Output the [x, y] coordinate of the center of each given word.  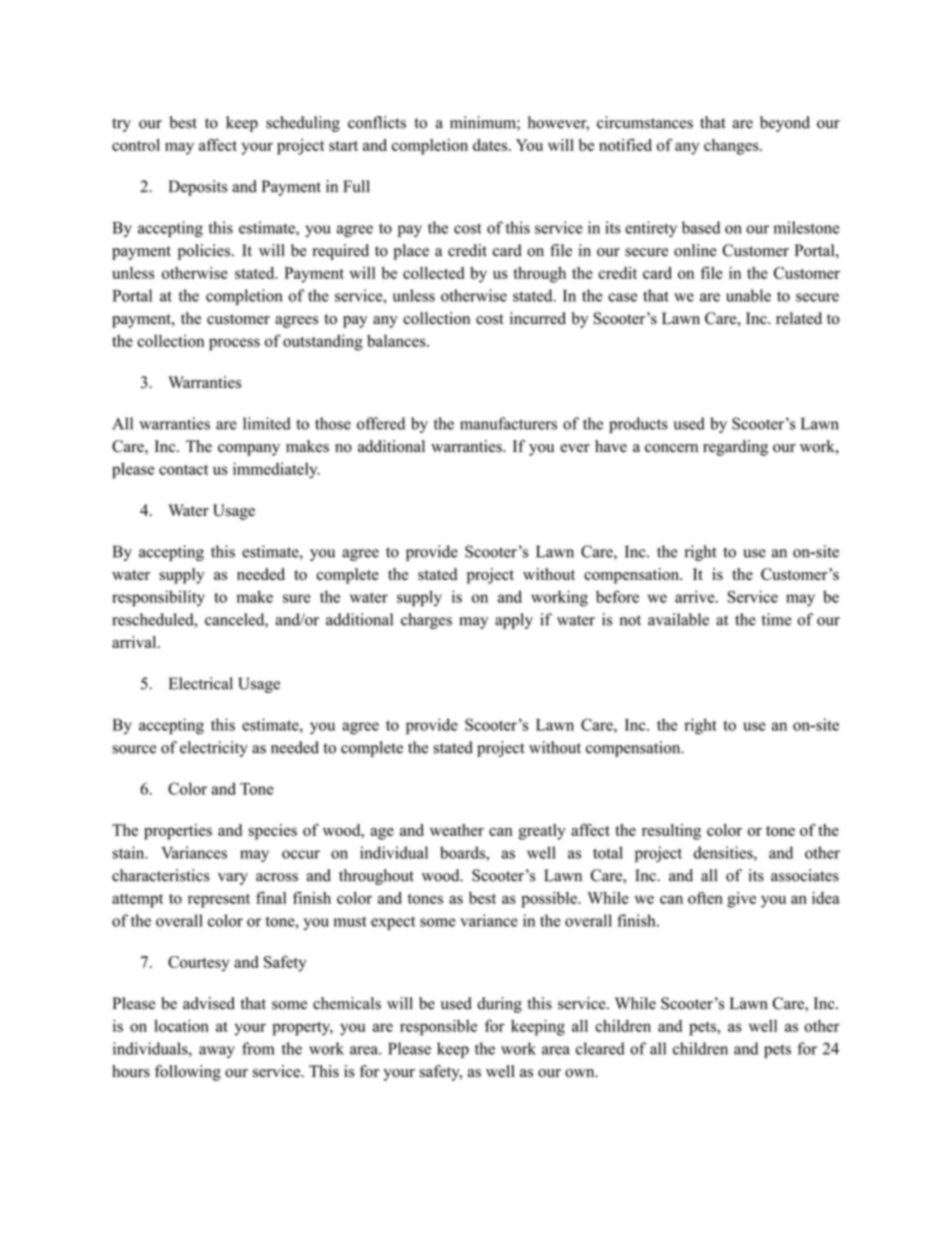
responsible [438, 1027]
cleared [600, 1048]
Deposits [198, 188]
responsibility [158, 598]
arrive [696, 596]
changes [732, 147]
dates [491, 145]
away [217, 1052]
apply [514, 621]
